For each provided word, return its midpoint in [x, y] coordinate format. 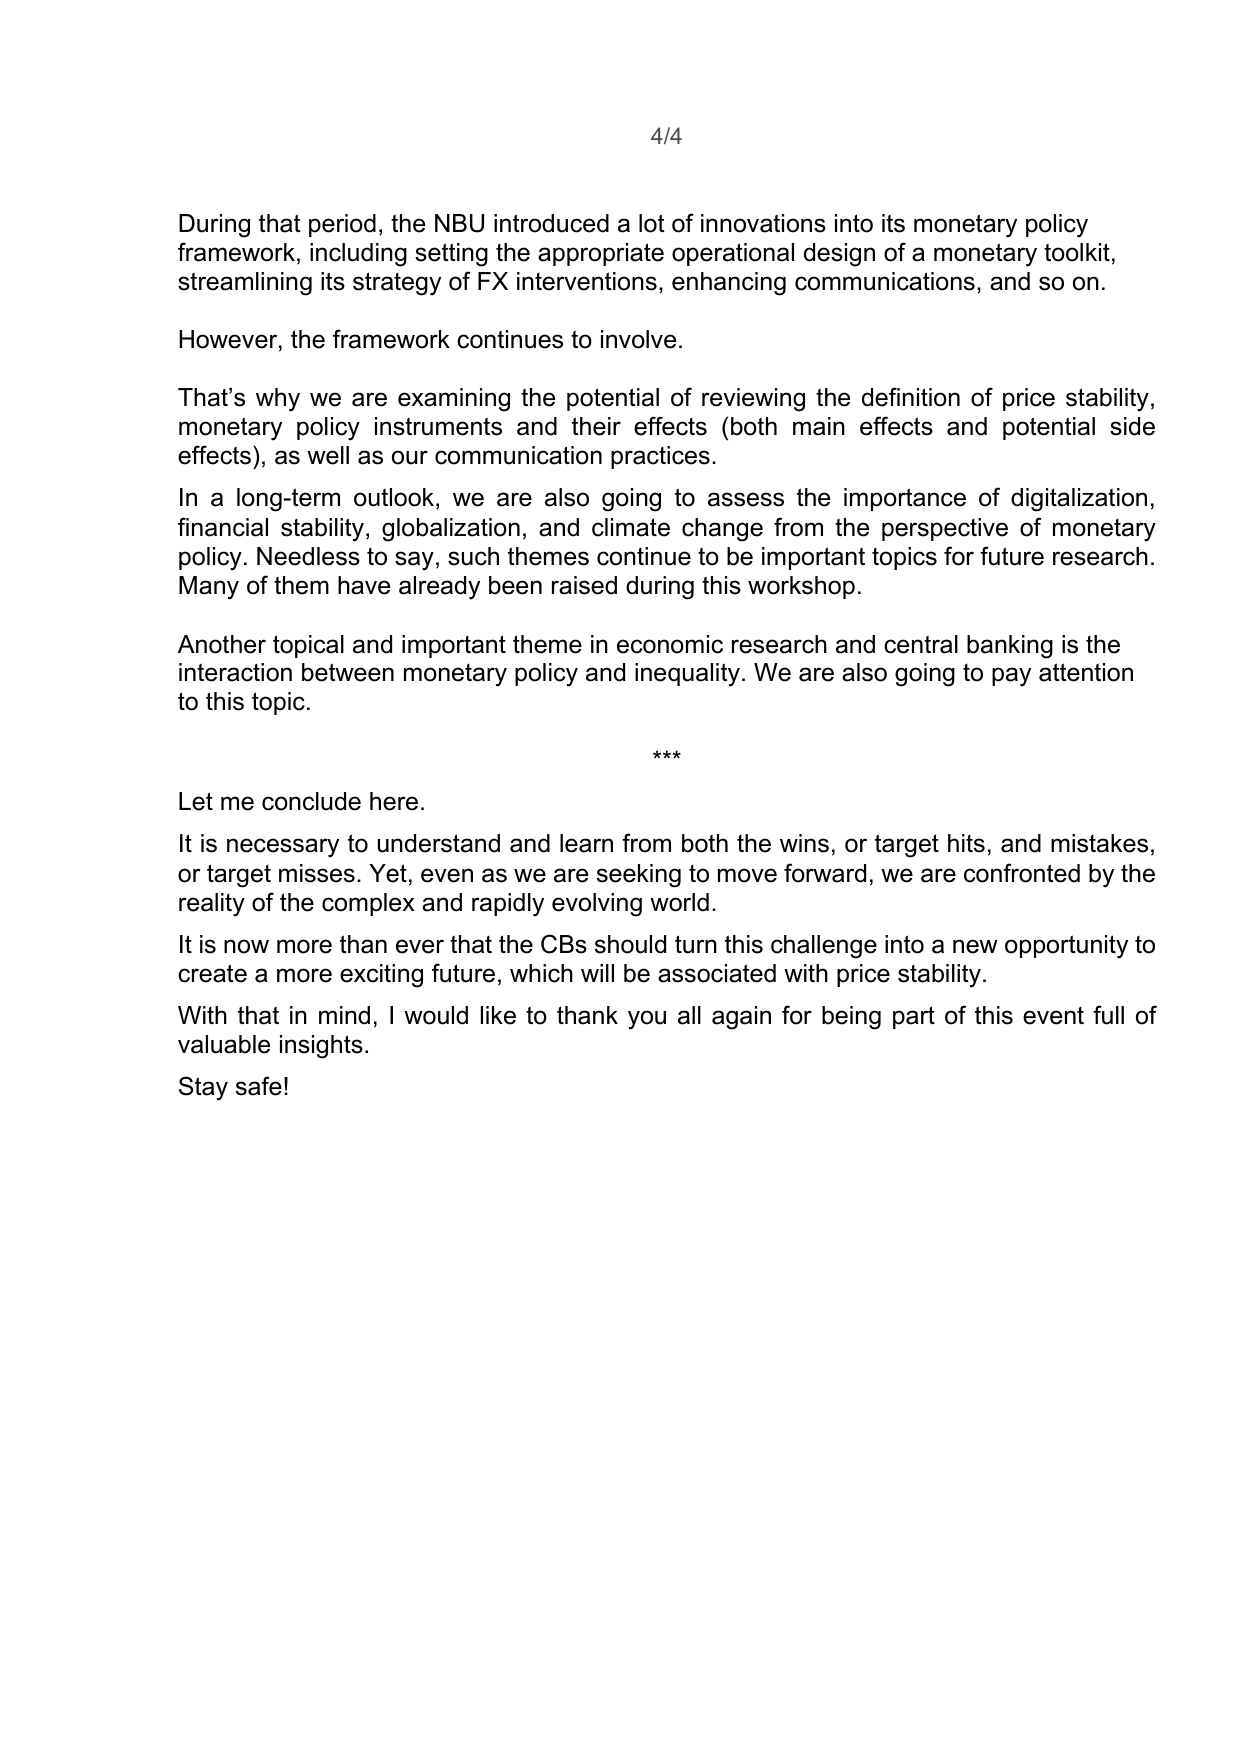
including [358, 255]
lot [652, 223]
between [348, 672]
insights [321, 1047]
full [1108, 1015]
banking [1010, 647]
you [647, 1020]
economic [670, 644]
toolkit [1077, 252]
